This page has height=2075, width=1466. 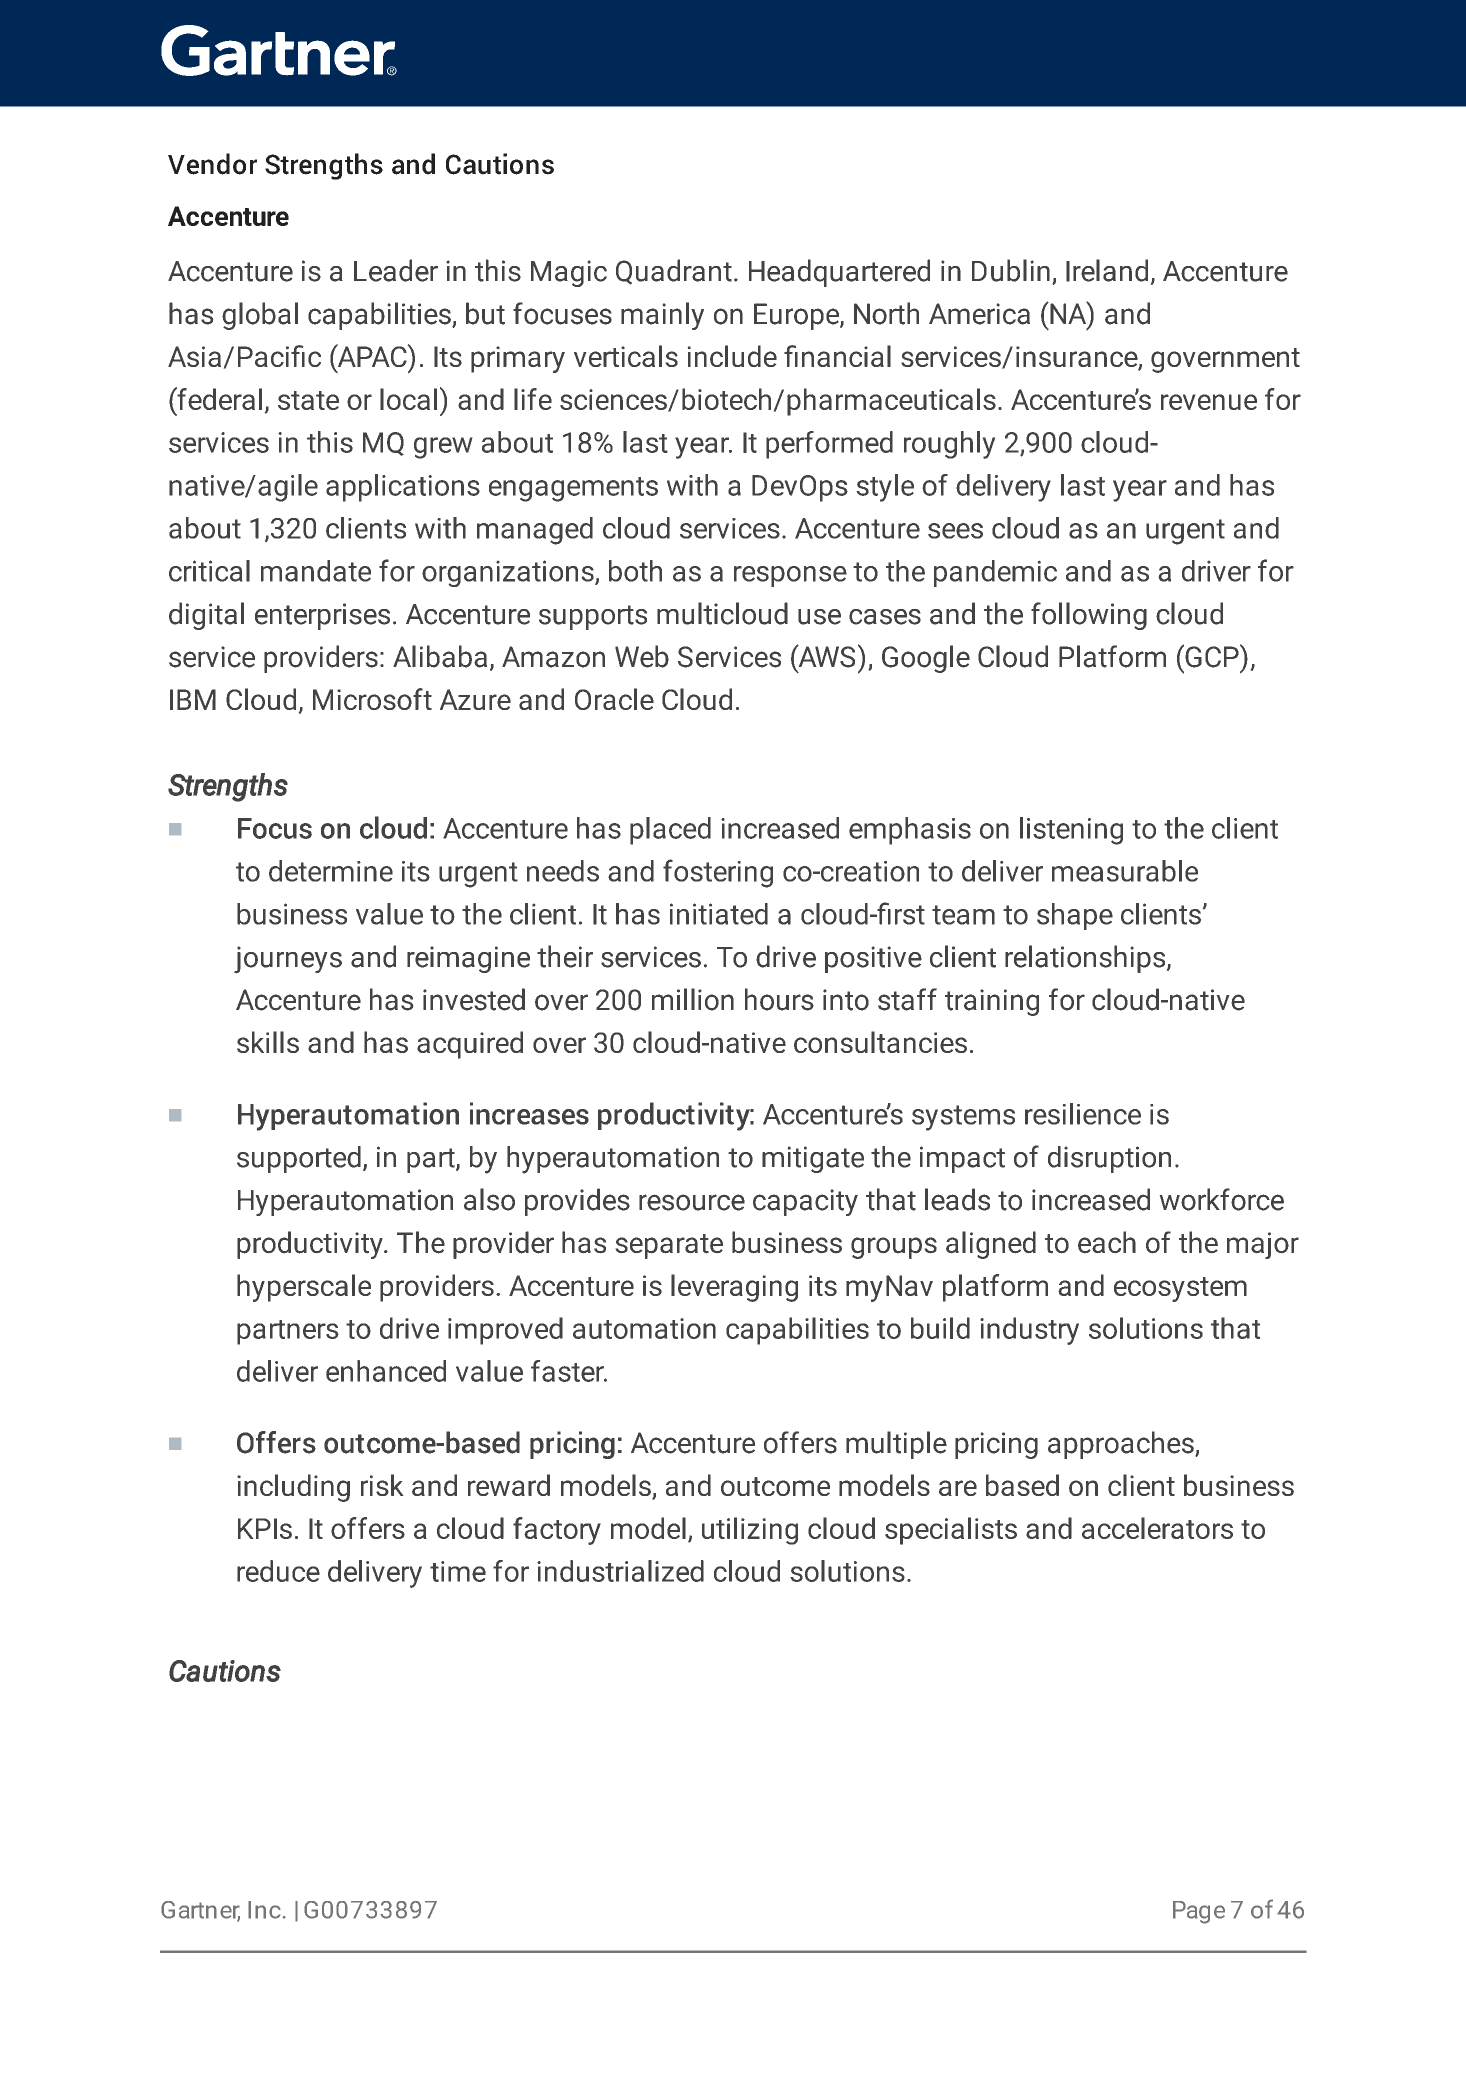 What do you see at coordinates (790, 576) in the page?
I see `response` at bounding box center [790, 576].
